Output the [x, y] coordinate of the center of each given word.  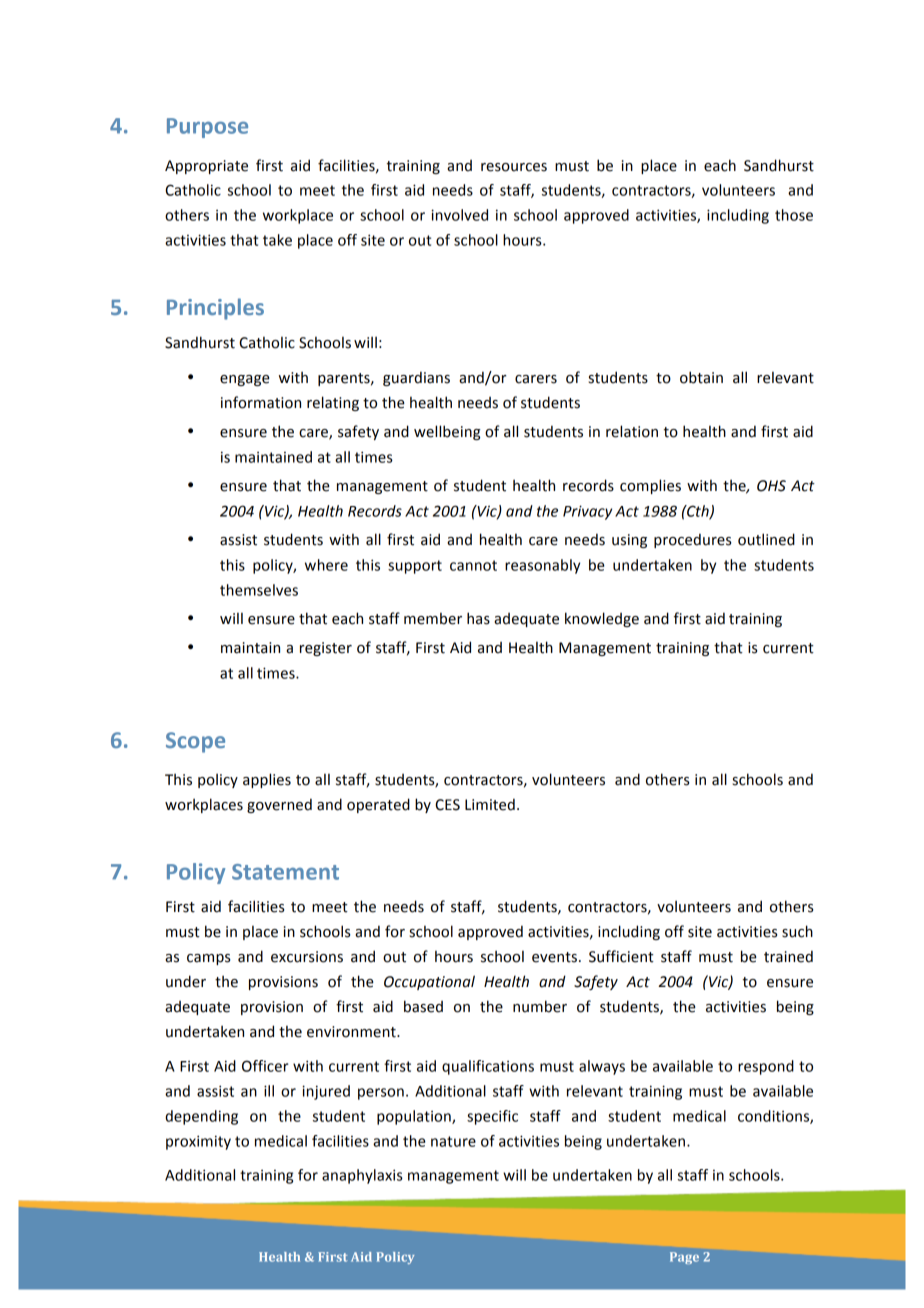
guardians [416, 378]
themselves [259, 590]
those [794, 215]
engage [245, 380]
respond [766, 1067]
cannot [473, 565]
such [797, 931]
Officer [265, 1066]
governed [279, 805]
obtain [701, 377]
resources [514, 167]
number [540, 1006]
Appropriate [206, 167]
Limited [490, 804]
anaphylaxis [362, 1176]
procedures [693, 540]
